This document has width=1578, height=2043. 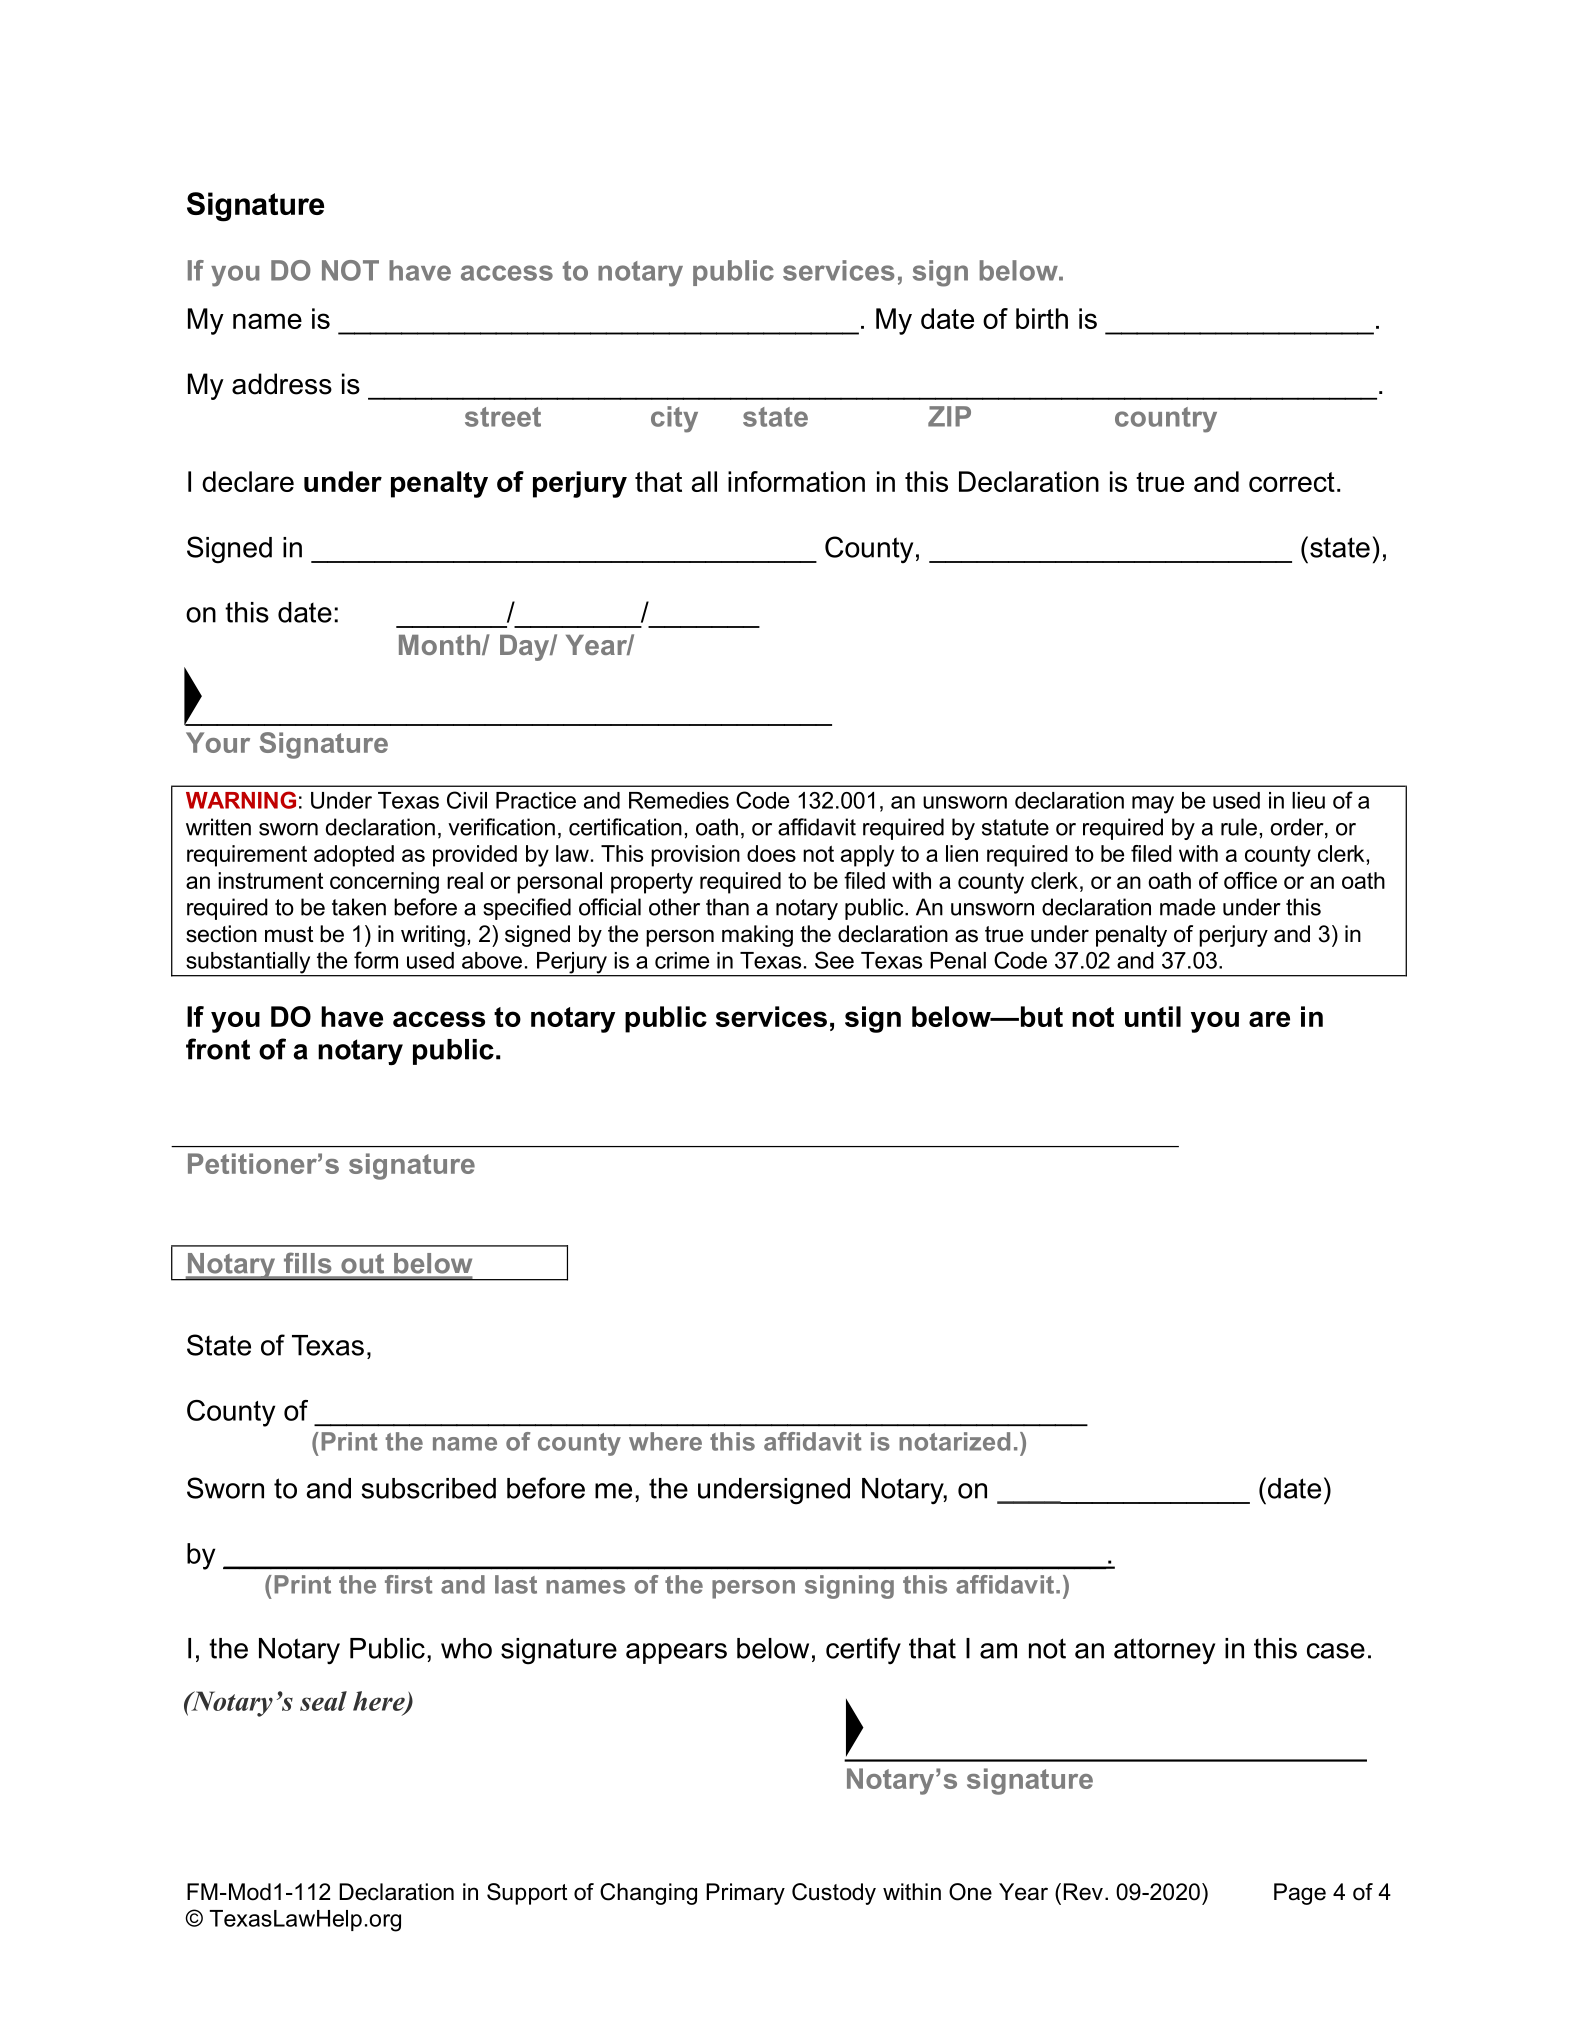 I want to click on Month, so click(x=441, y=645).
